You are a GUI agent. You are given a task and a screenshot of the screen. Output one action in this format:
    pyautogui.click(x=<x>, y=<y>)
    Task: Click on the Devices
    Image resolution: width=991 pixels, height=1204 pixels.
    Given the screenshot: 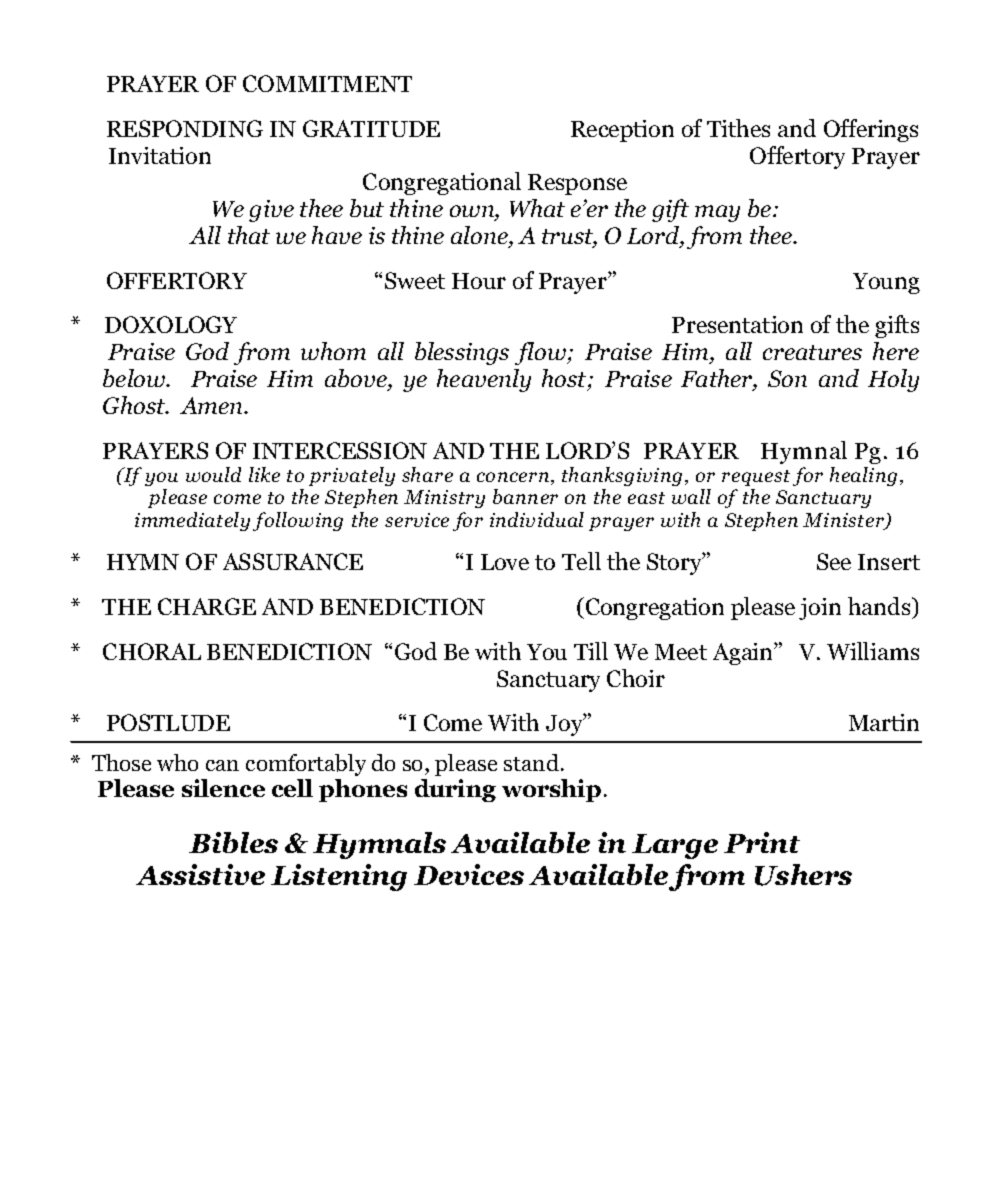 What is the action you would take?
    pyautogui.click(x=469, y=874)
